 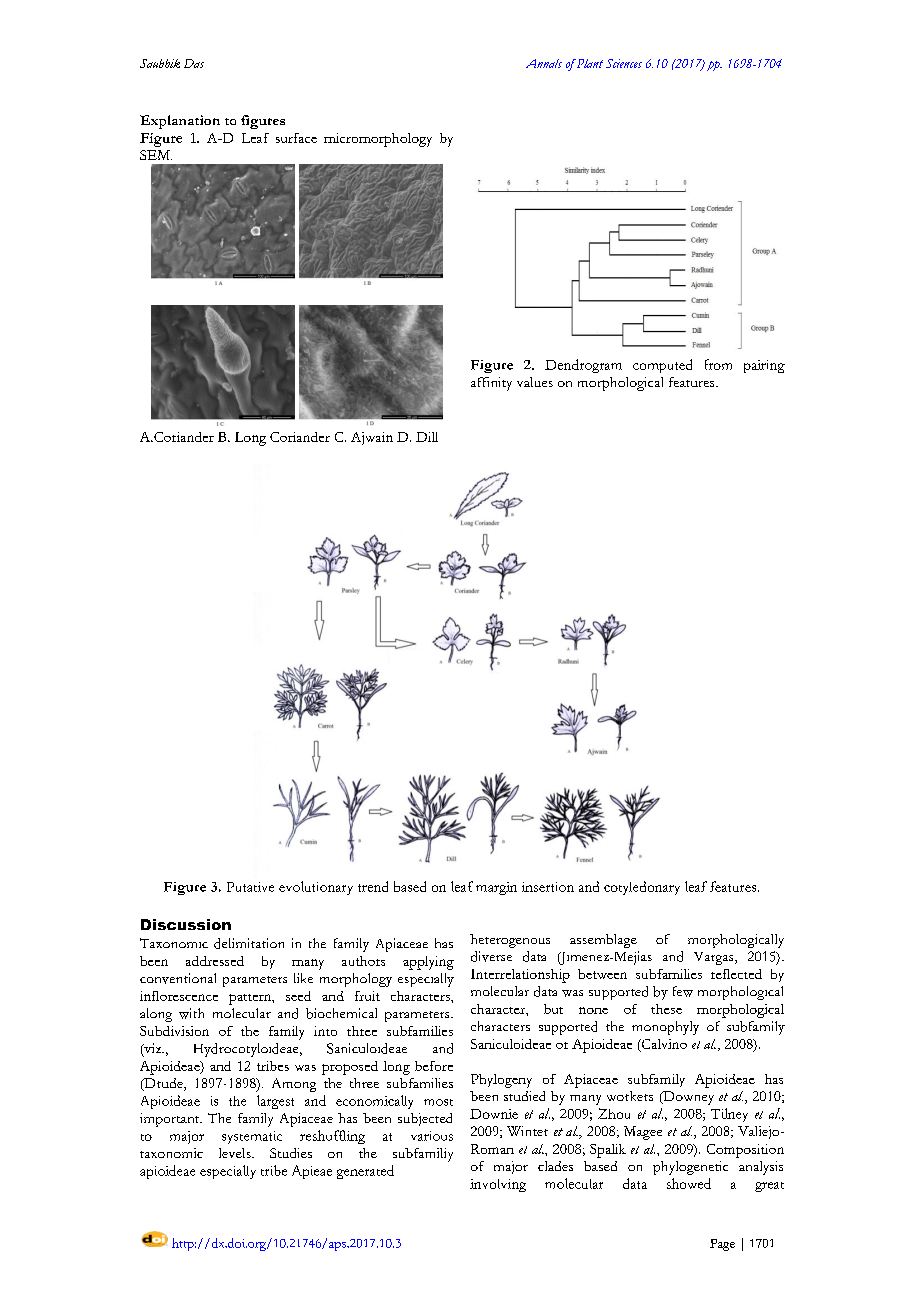 I want to click on Annals, so click(x=544, y=63).
